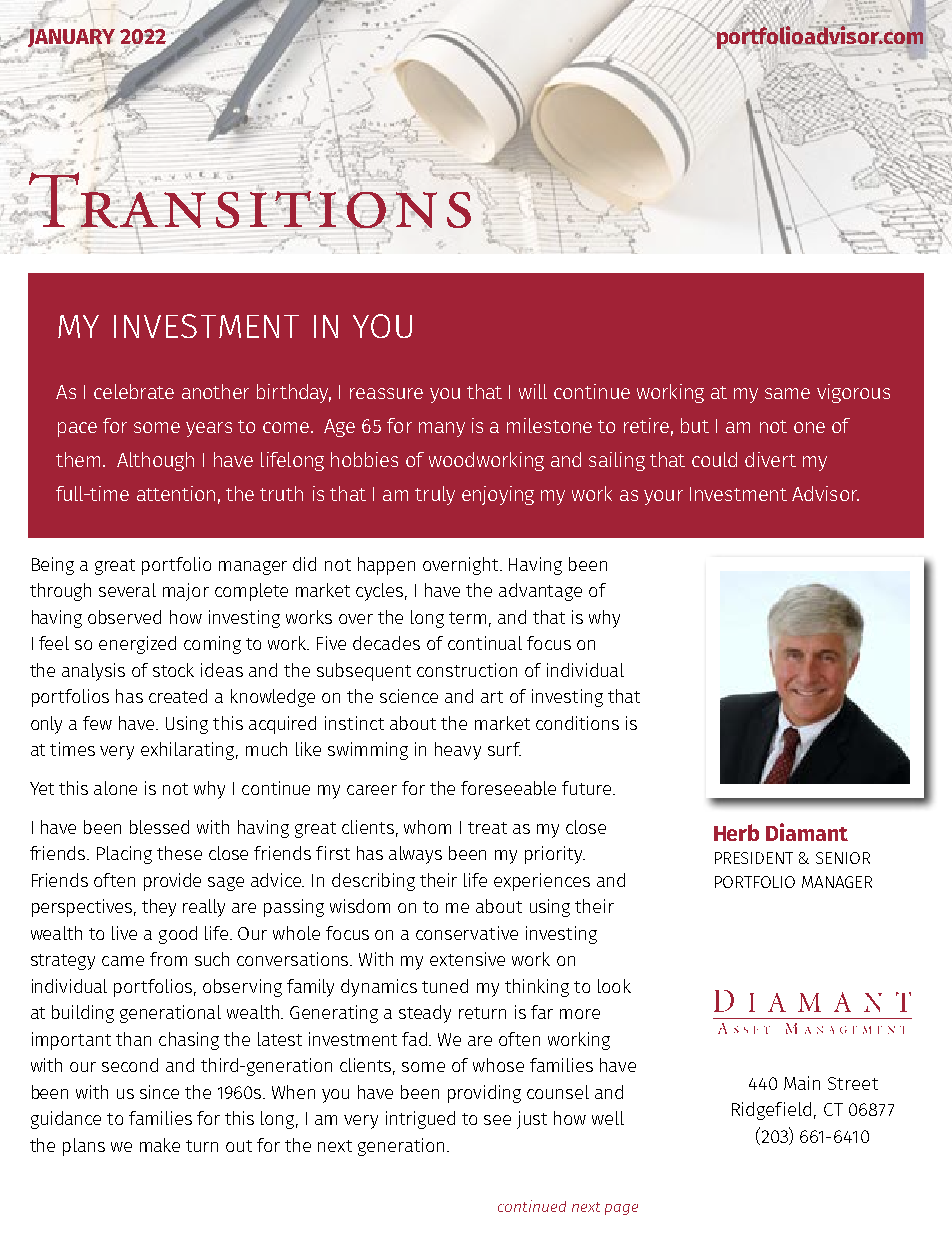  I want to click on Transitions, so click(249, 200).
